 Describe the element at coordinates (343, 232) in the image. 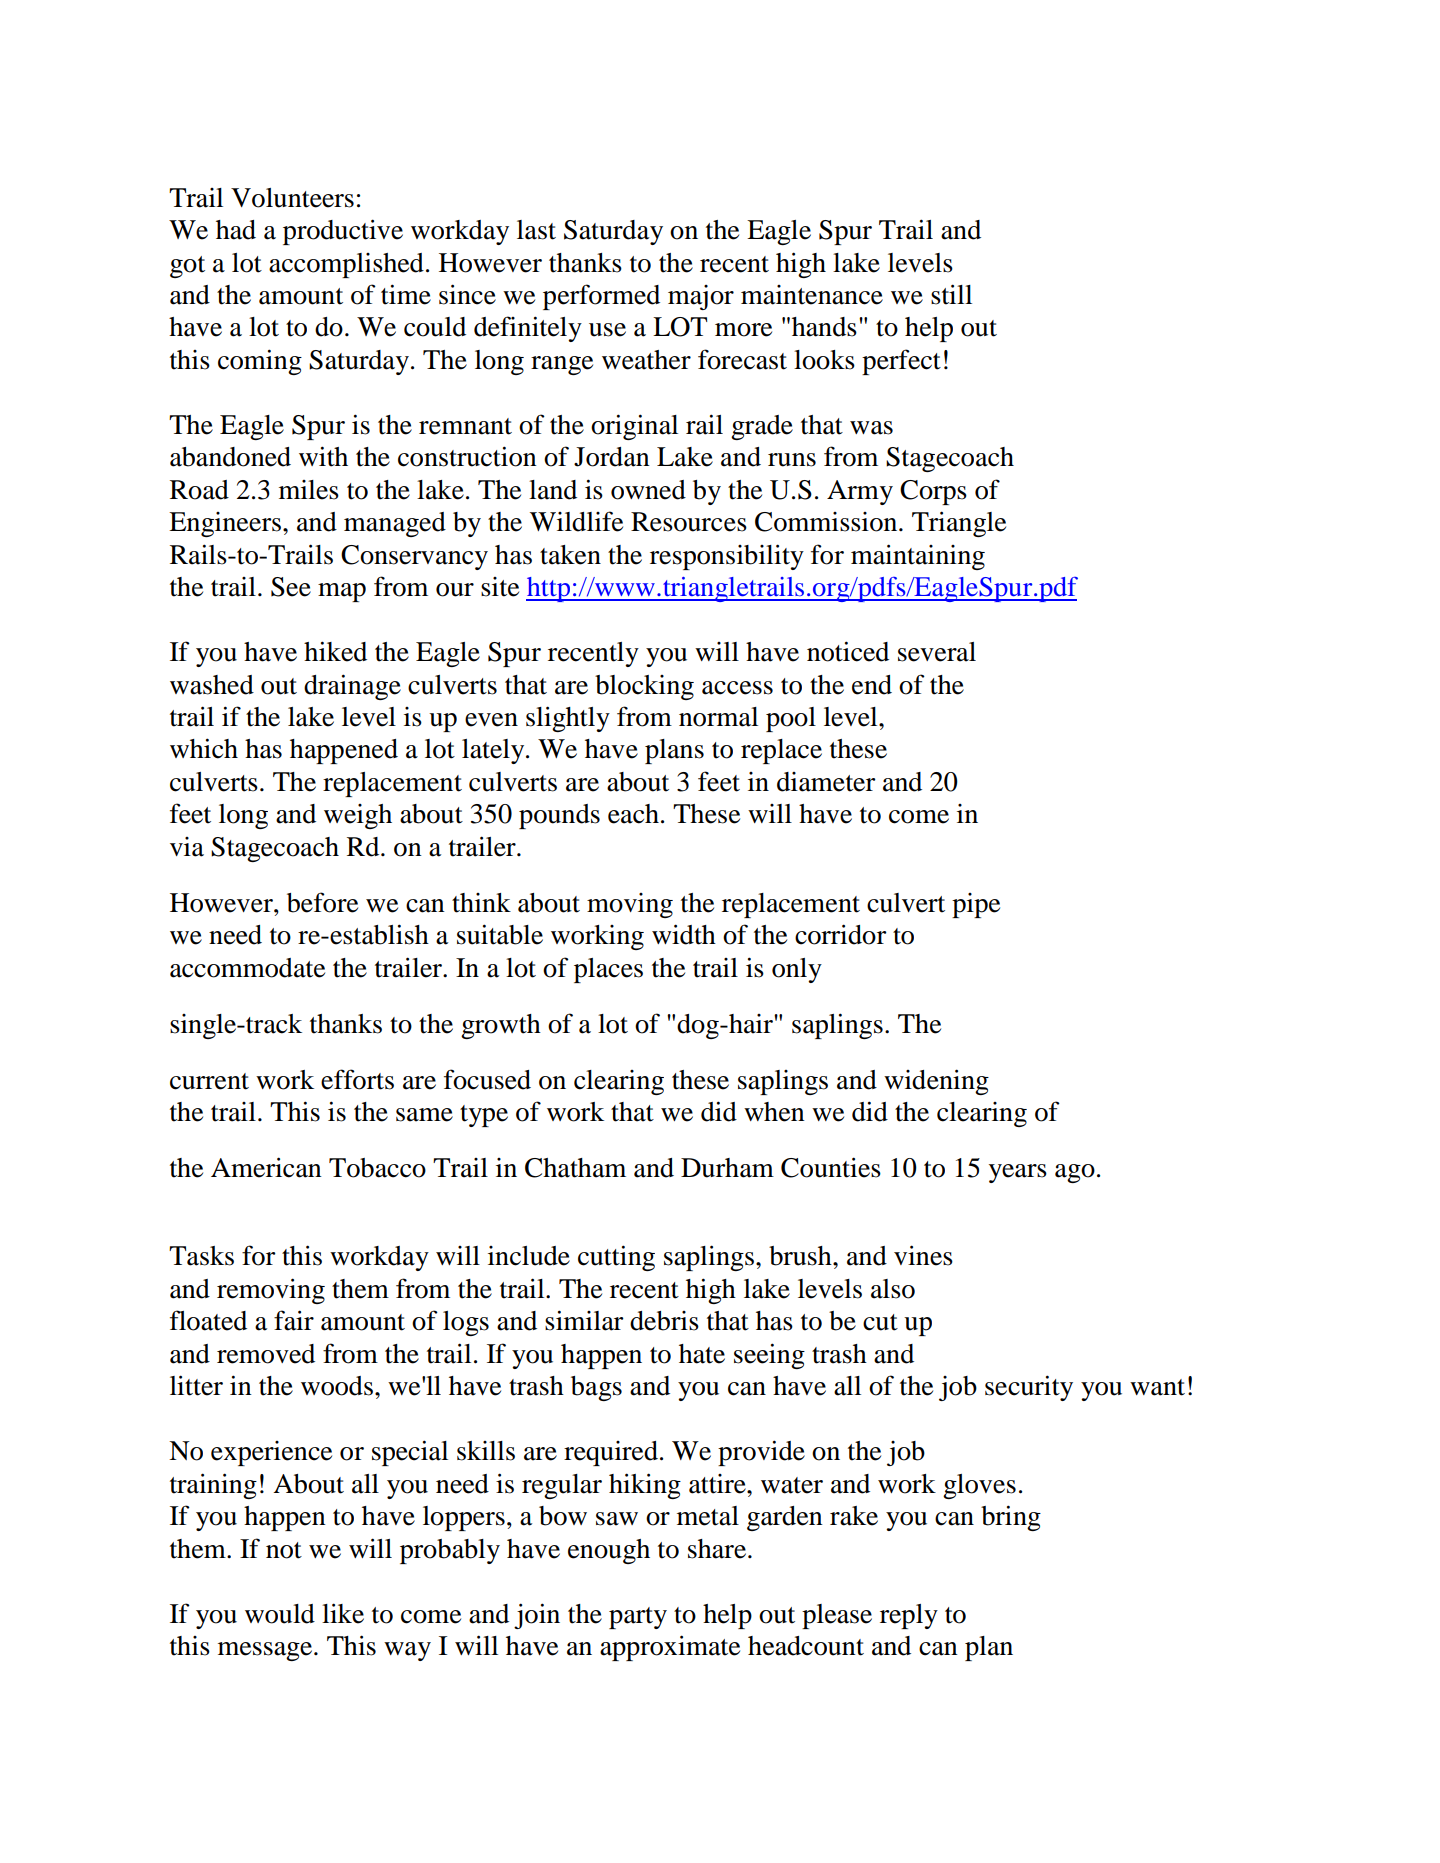

I see `productive` at that location.
